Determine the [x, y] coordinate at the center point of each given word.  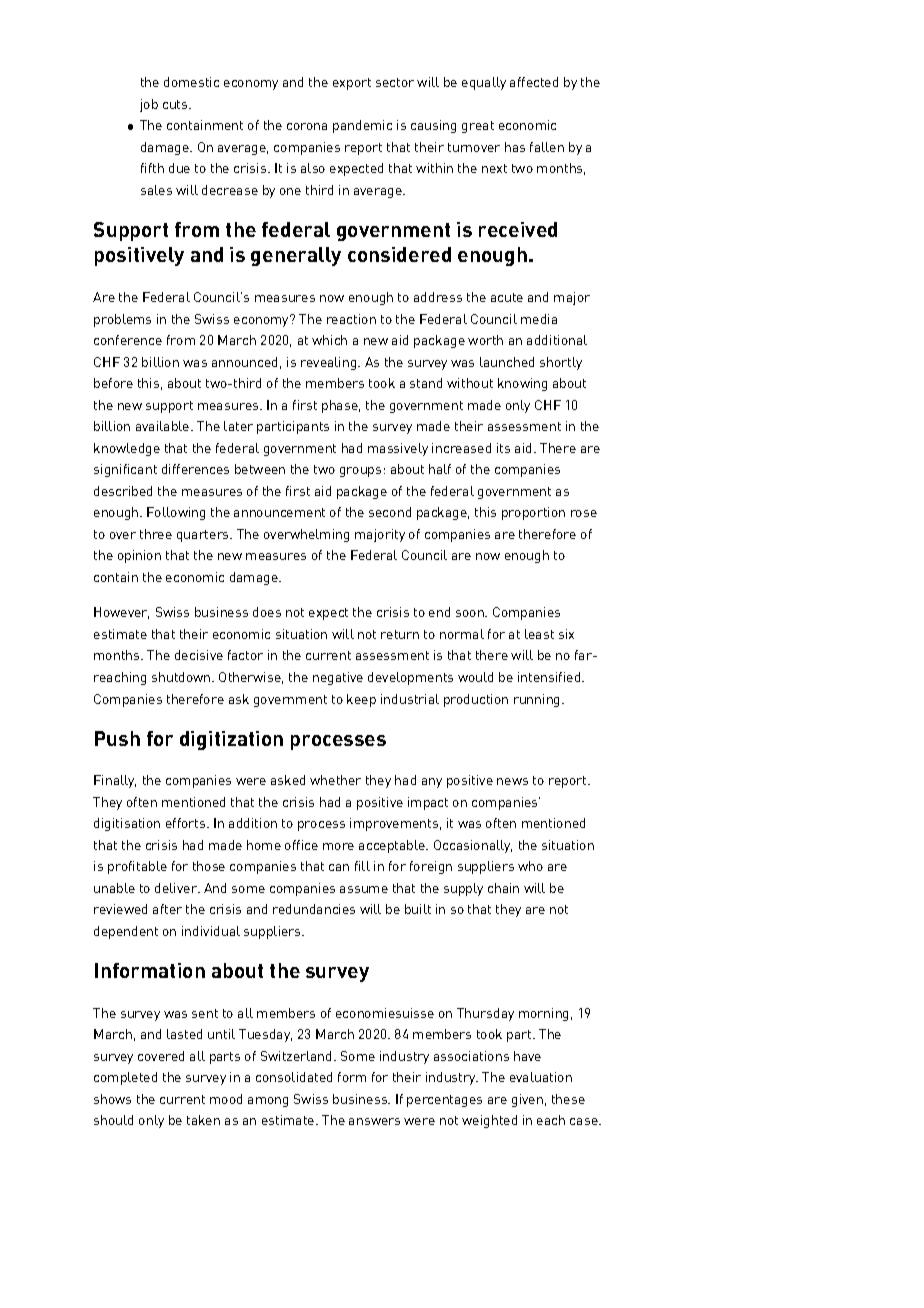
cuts [176, 104]
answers [374, 1121]
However [121, 613]
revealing [330, 363]
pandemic [362, 126]
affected [534, 82]
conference [128, 340]
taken [203, 1120]
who [530, 866]
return [400, 634]
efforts [187, 823]
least [539, 634]
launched [507, 362]
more [338, 846]
